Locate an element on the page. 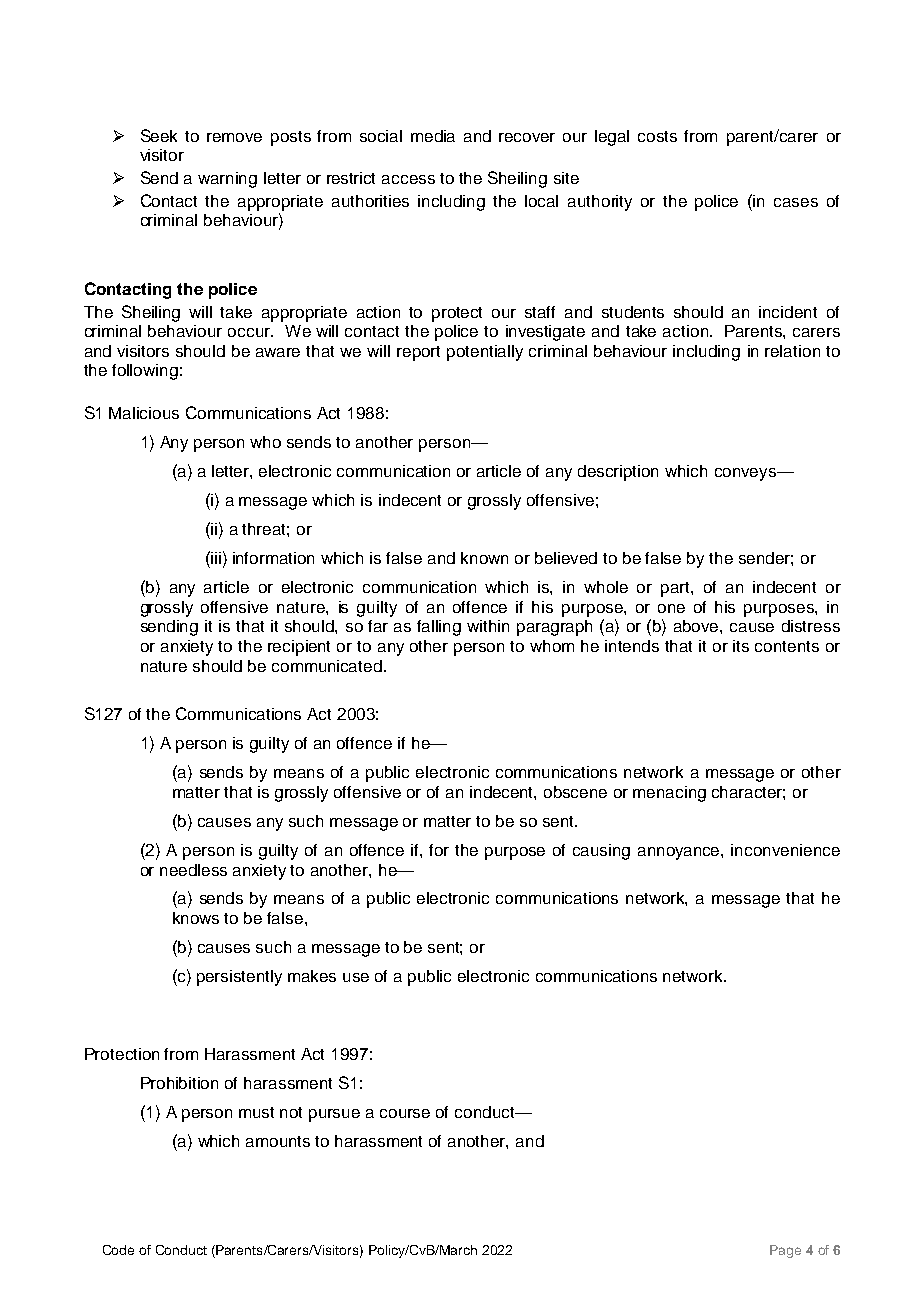  Page is located at coordinates (785, 1251).
